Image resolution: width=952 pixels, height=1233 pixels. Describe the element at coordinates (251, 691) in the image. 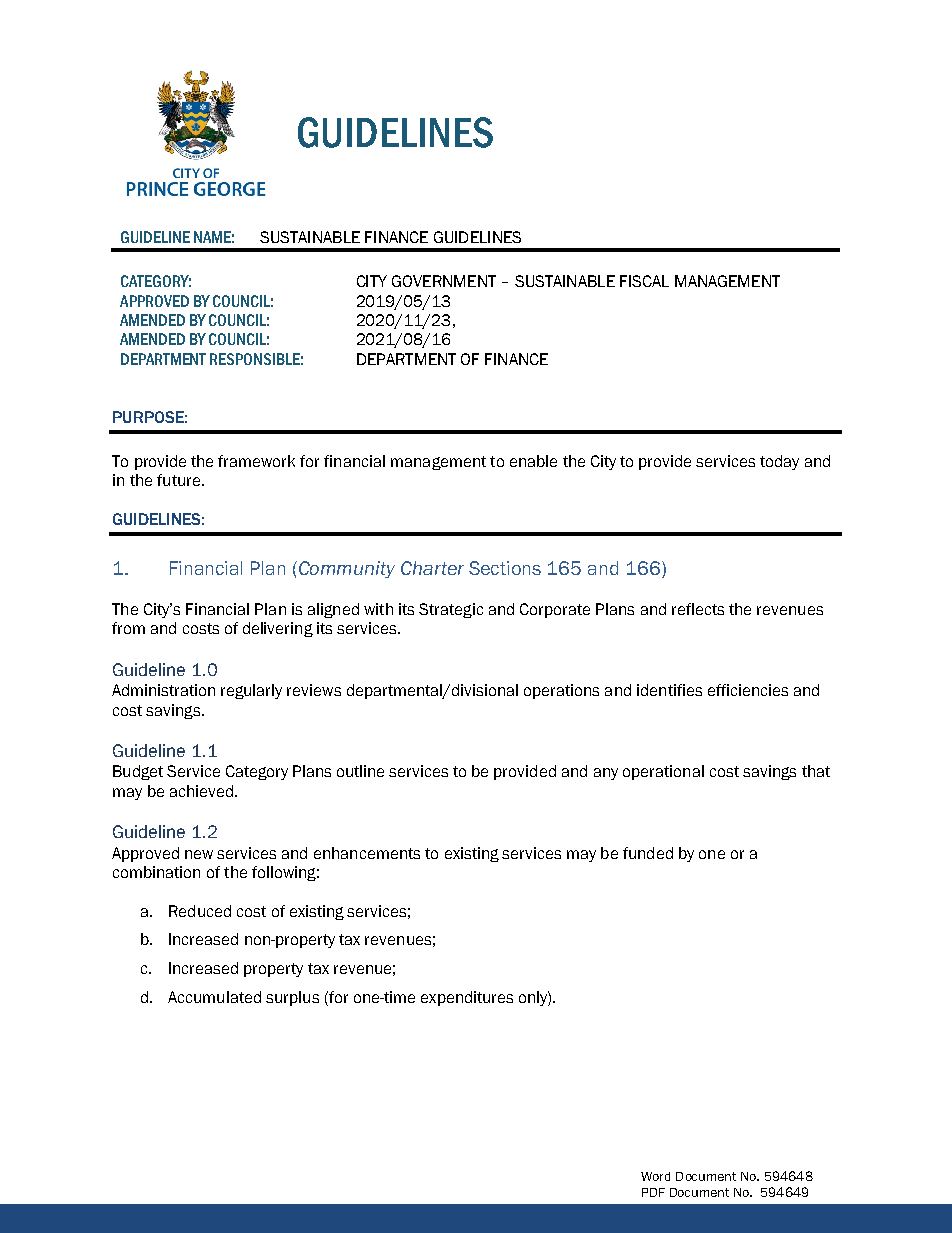

I see `regularly` at that location.
